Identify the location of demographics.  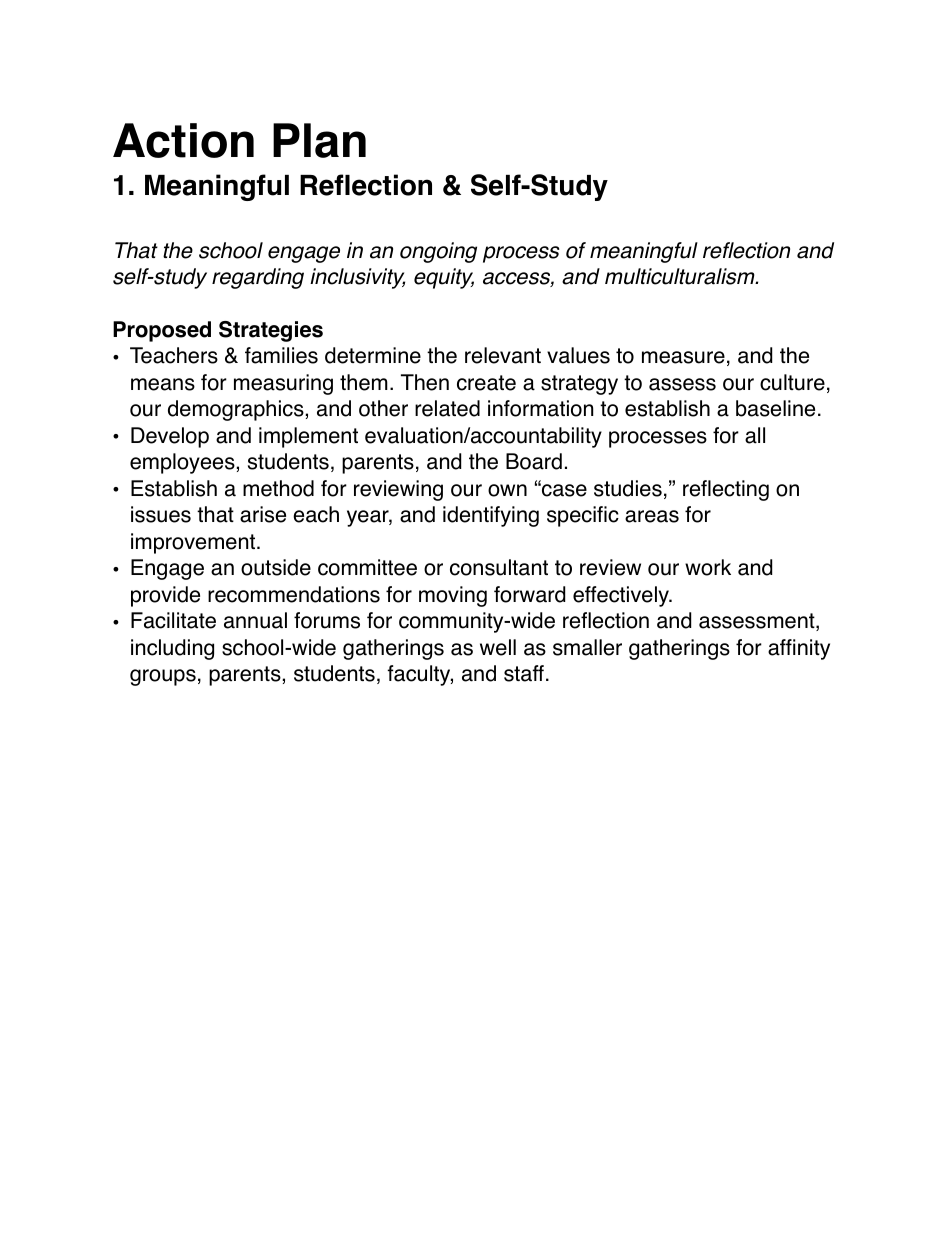
(236, 410).
